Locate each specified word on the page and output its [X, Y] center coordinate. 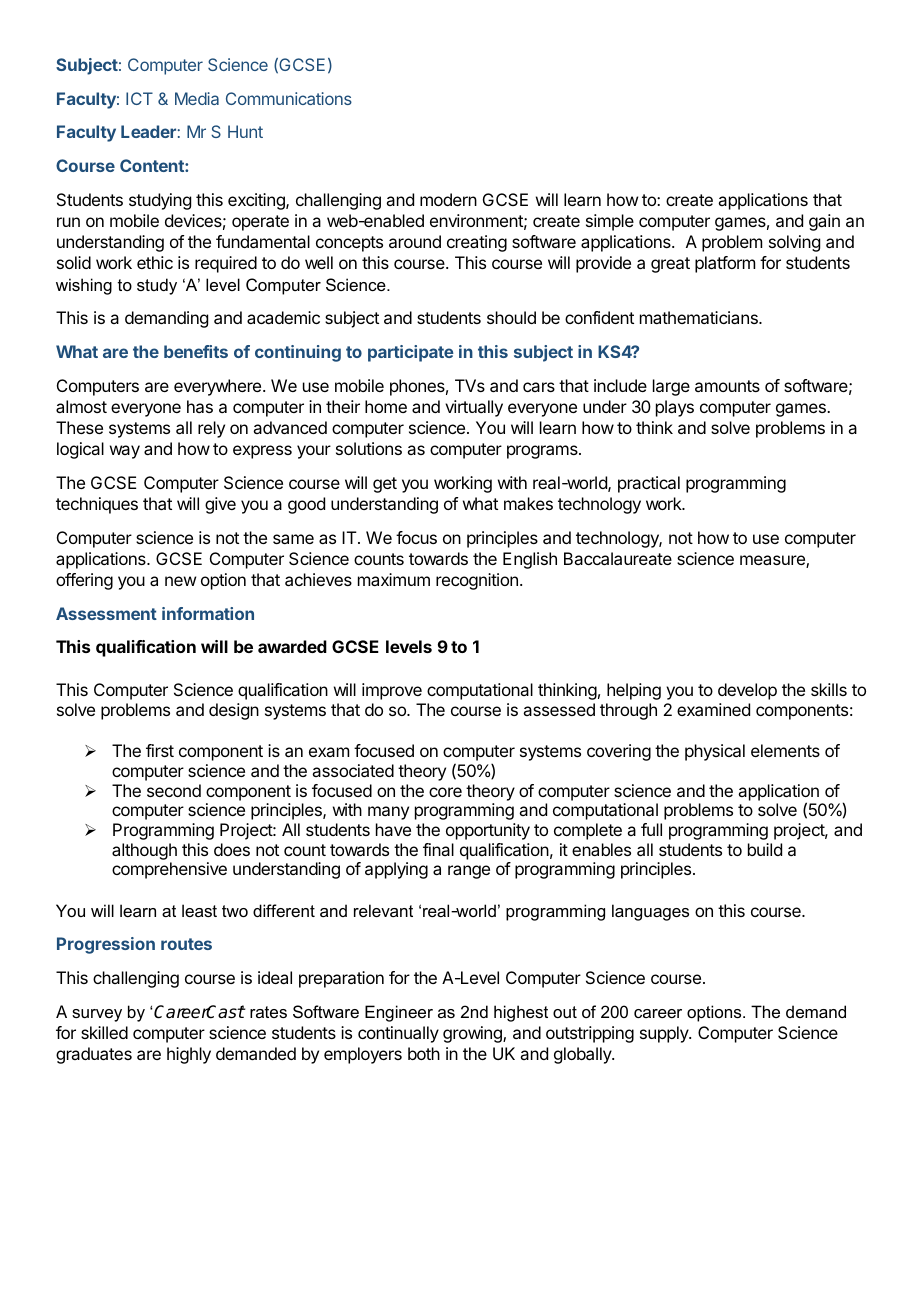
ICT [139, 98]
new [180, 581]
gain [824, 222]
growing [473, 1034]
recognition [477, 581]
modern [448, 199]
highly [189, 1055]
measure [773, 561]
